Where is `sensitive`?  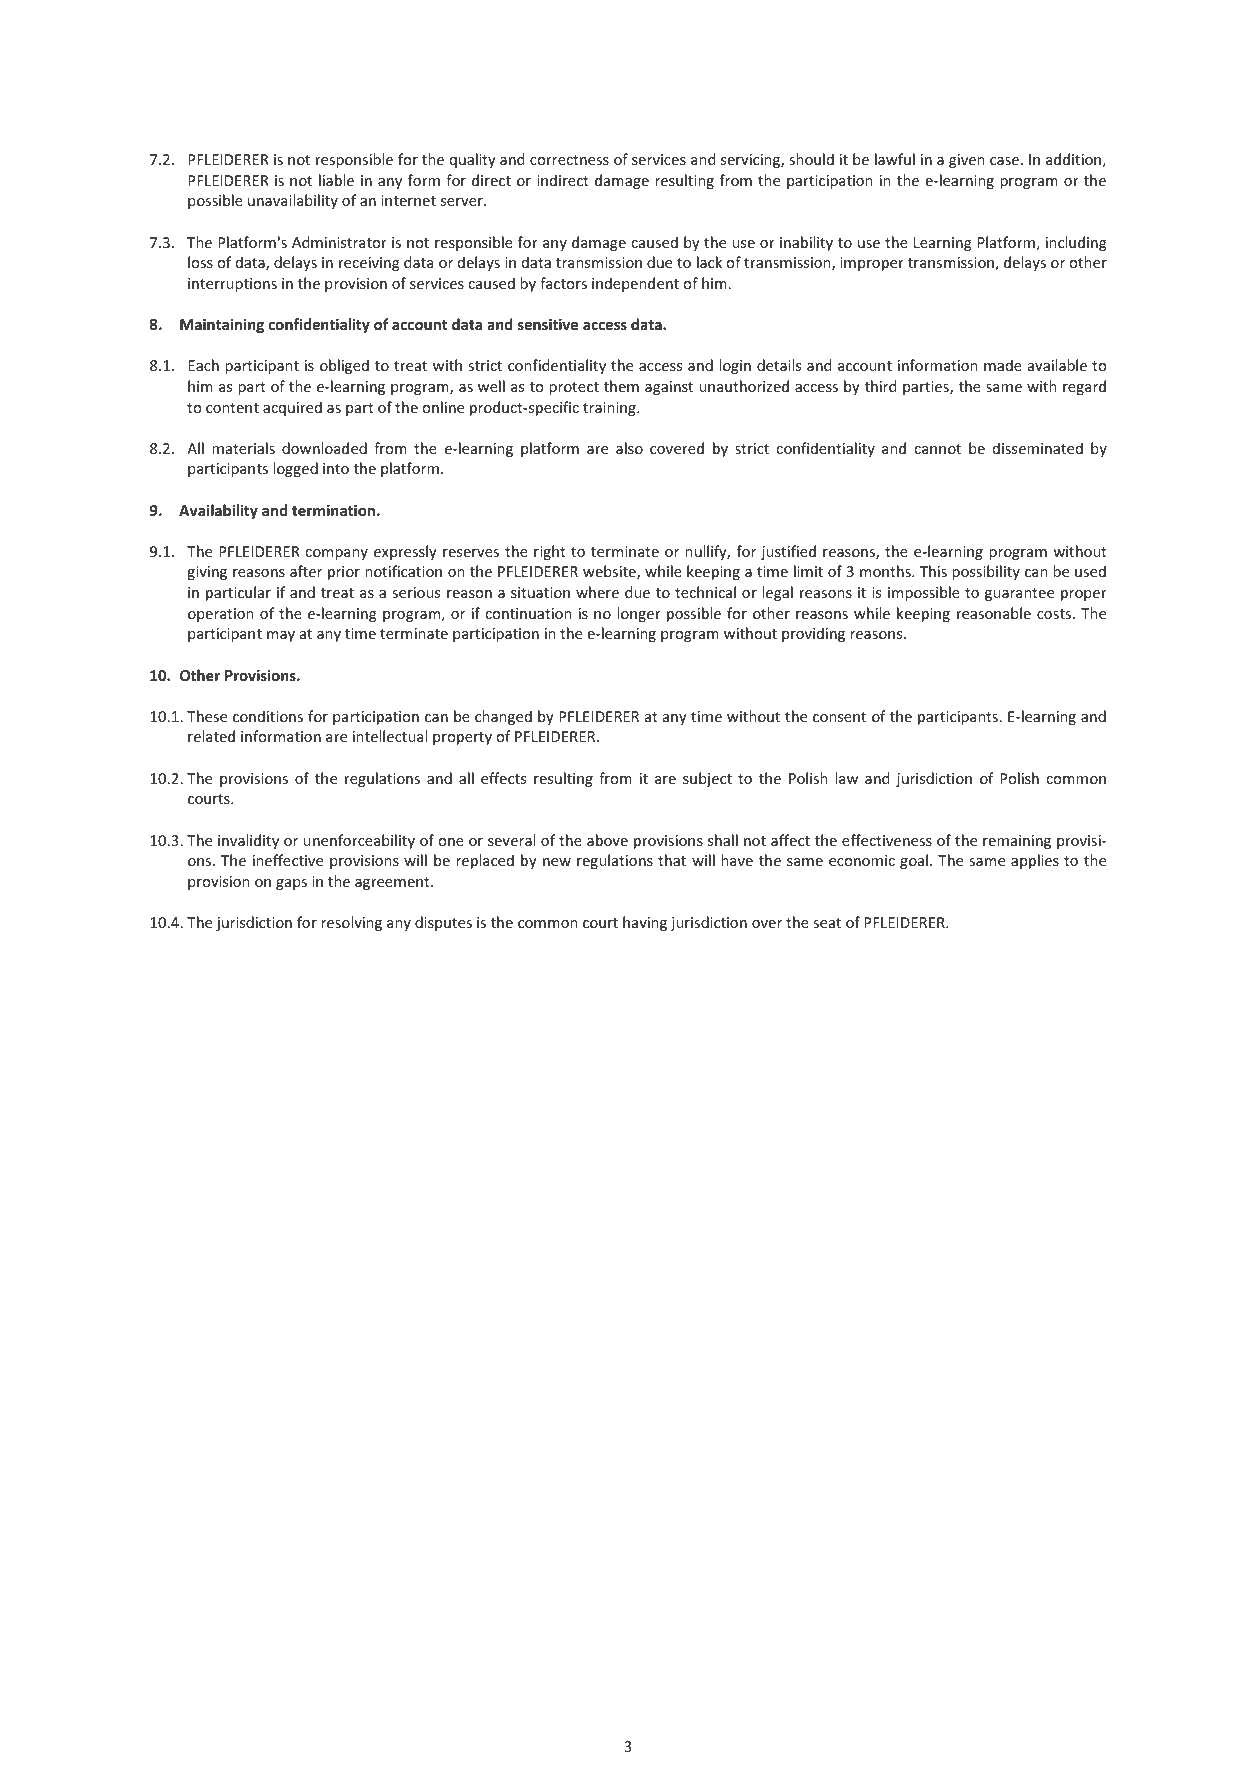 sensitive is located at coordinates (548, 324).
